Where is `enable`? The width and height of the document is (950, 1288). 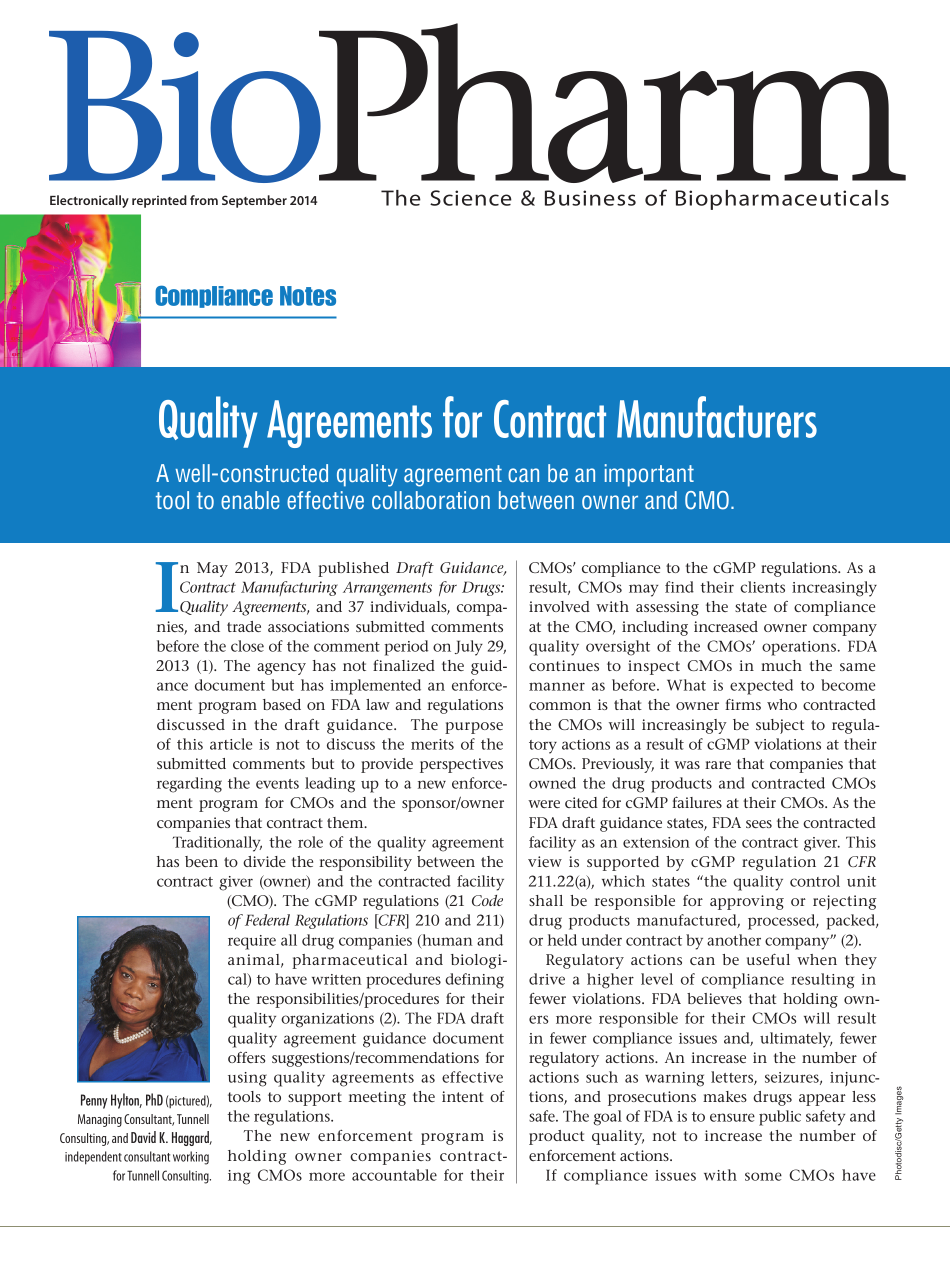 enable is located at coordinates (250, 500).
